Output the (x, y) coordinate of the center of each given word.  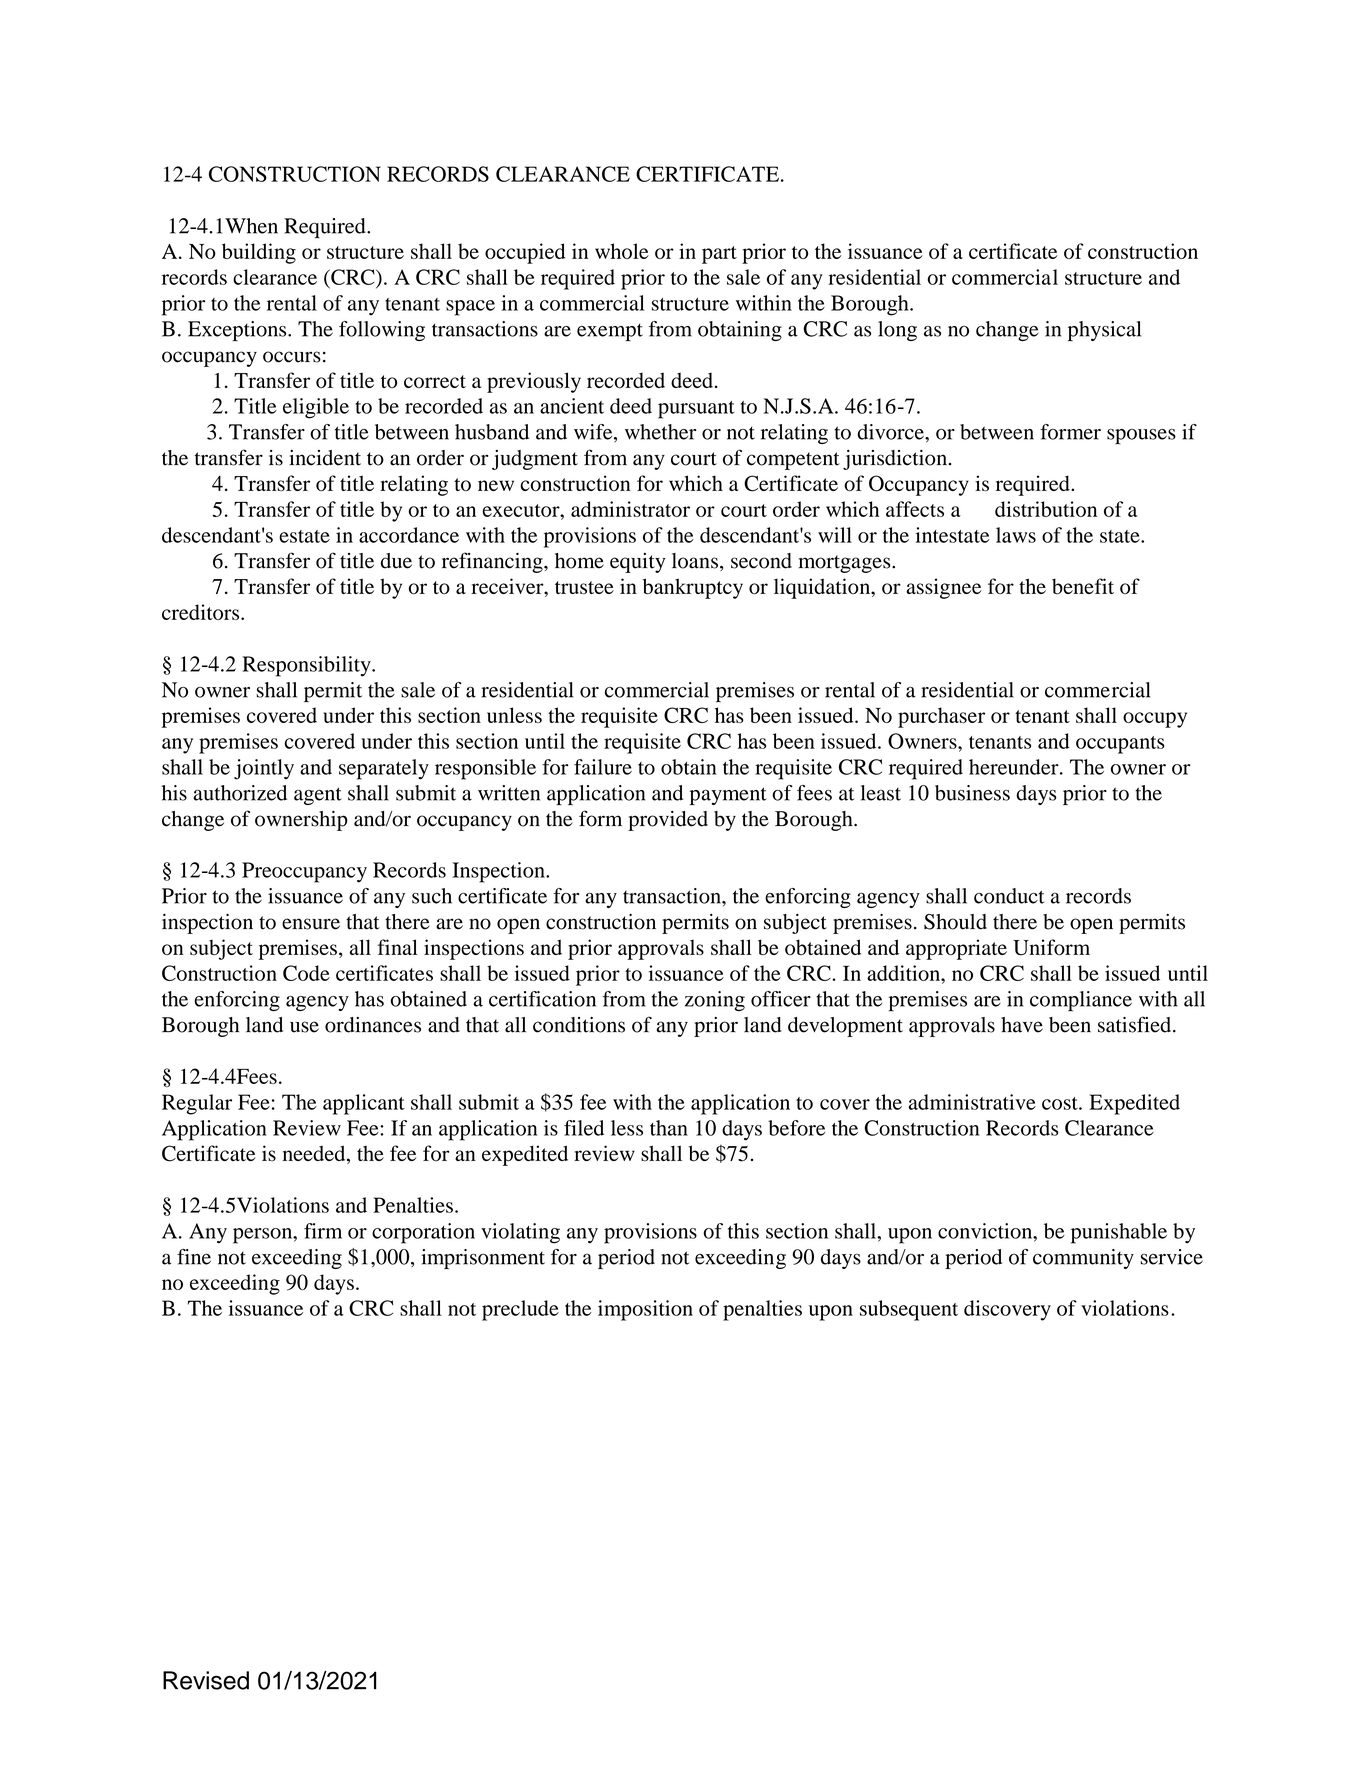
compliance (1081, 1001)
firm (323, 1231)
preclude (520, 1310)
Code (306, 973)
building (259, 253)
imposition (645, 1310)
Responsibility (307, 666)
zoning (715, 1001)
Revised (206, 1680)
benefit (1083, 586)
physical (1104, 331)
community (1083, 1259)
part (719, 255)
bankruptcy (693, 588)
